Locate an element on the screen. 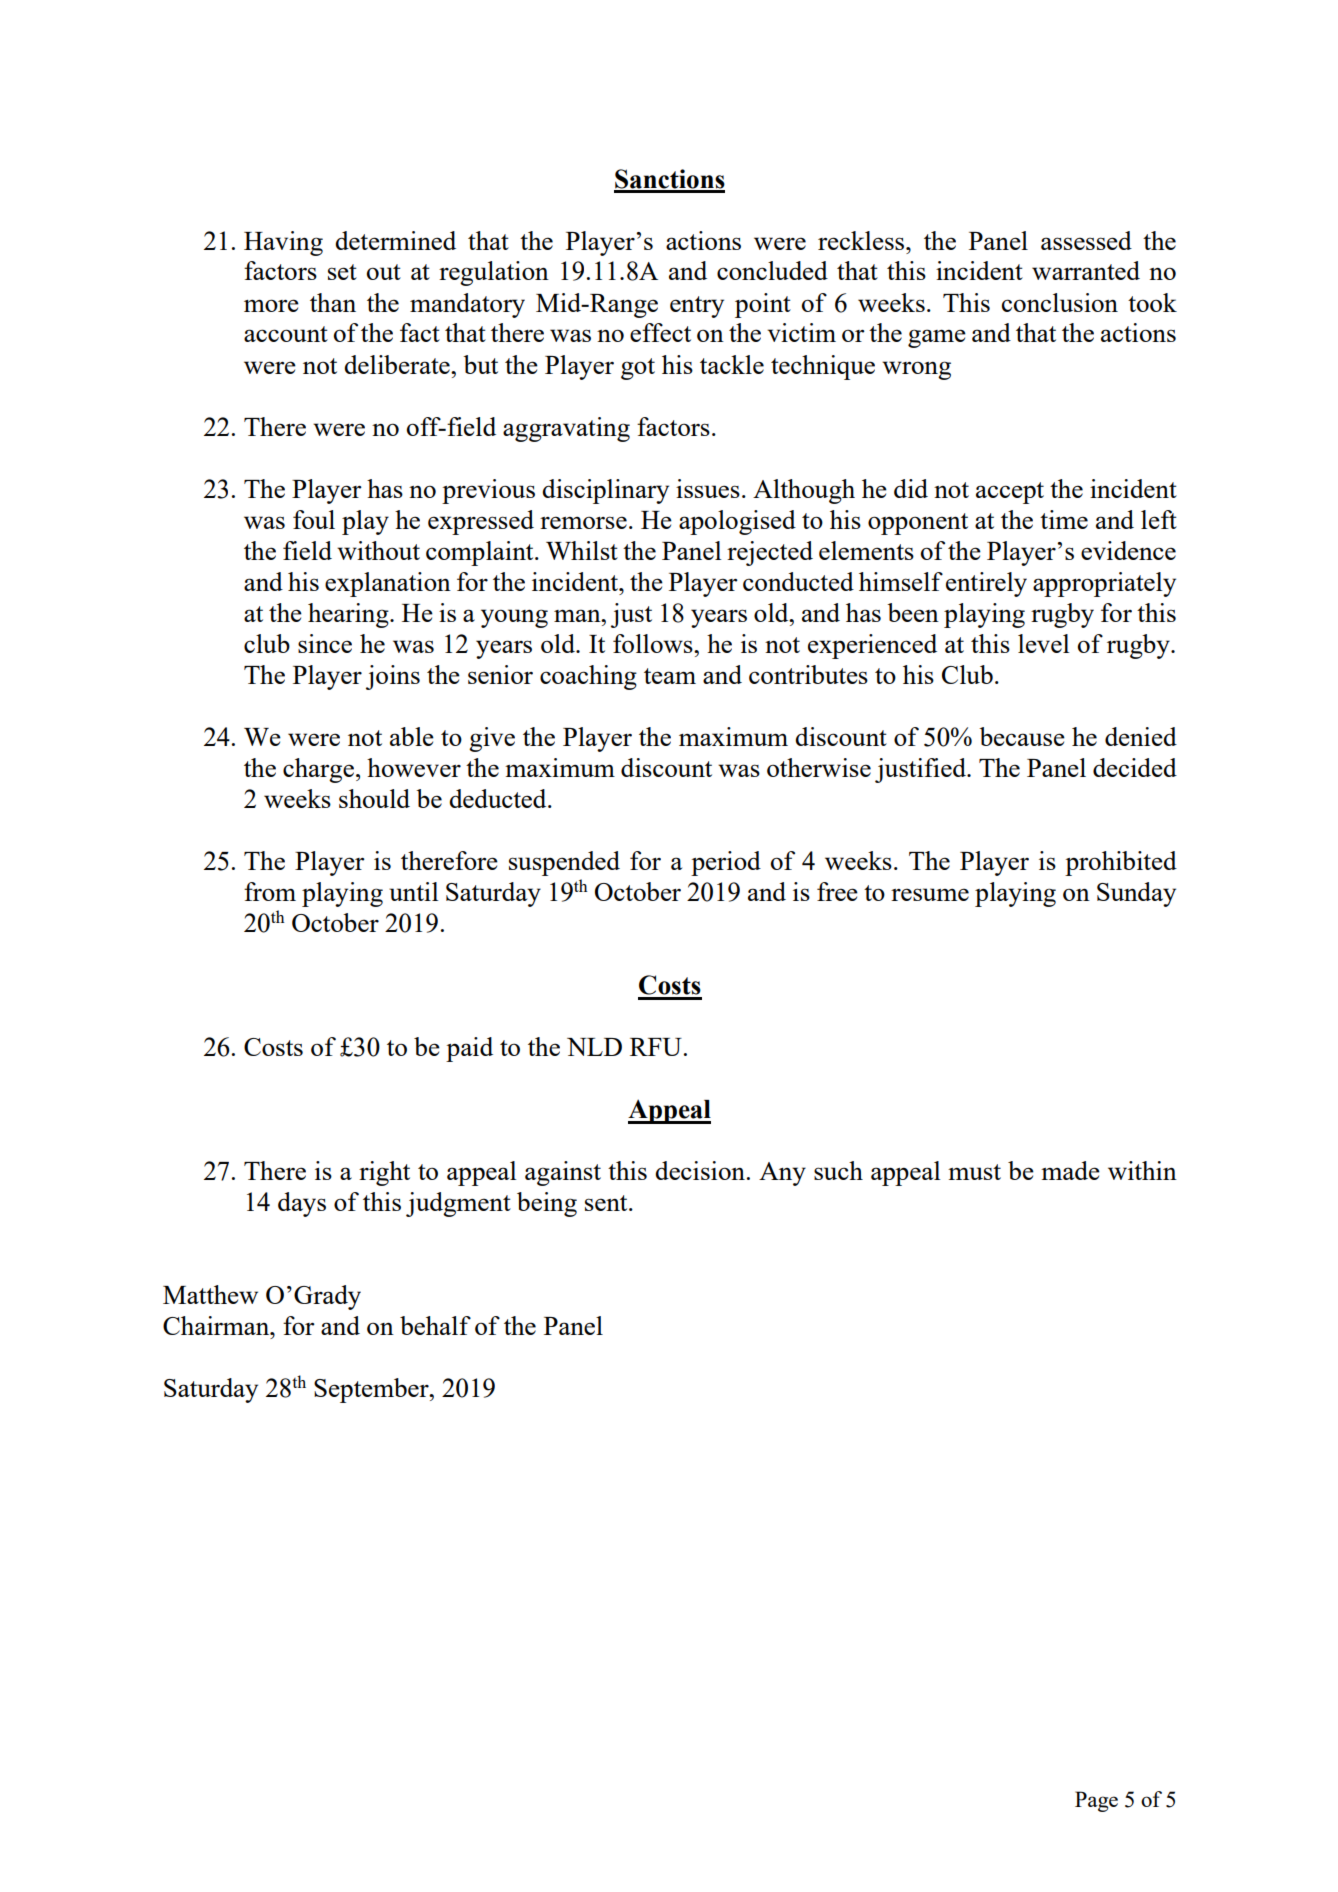  Sunday is located at coordinates (1136, 894).
